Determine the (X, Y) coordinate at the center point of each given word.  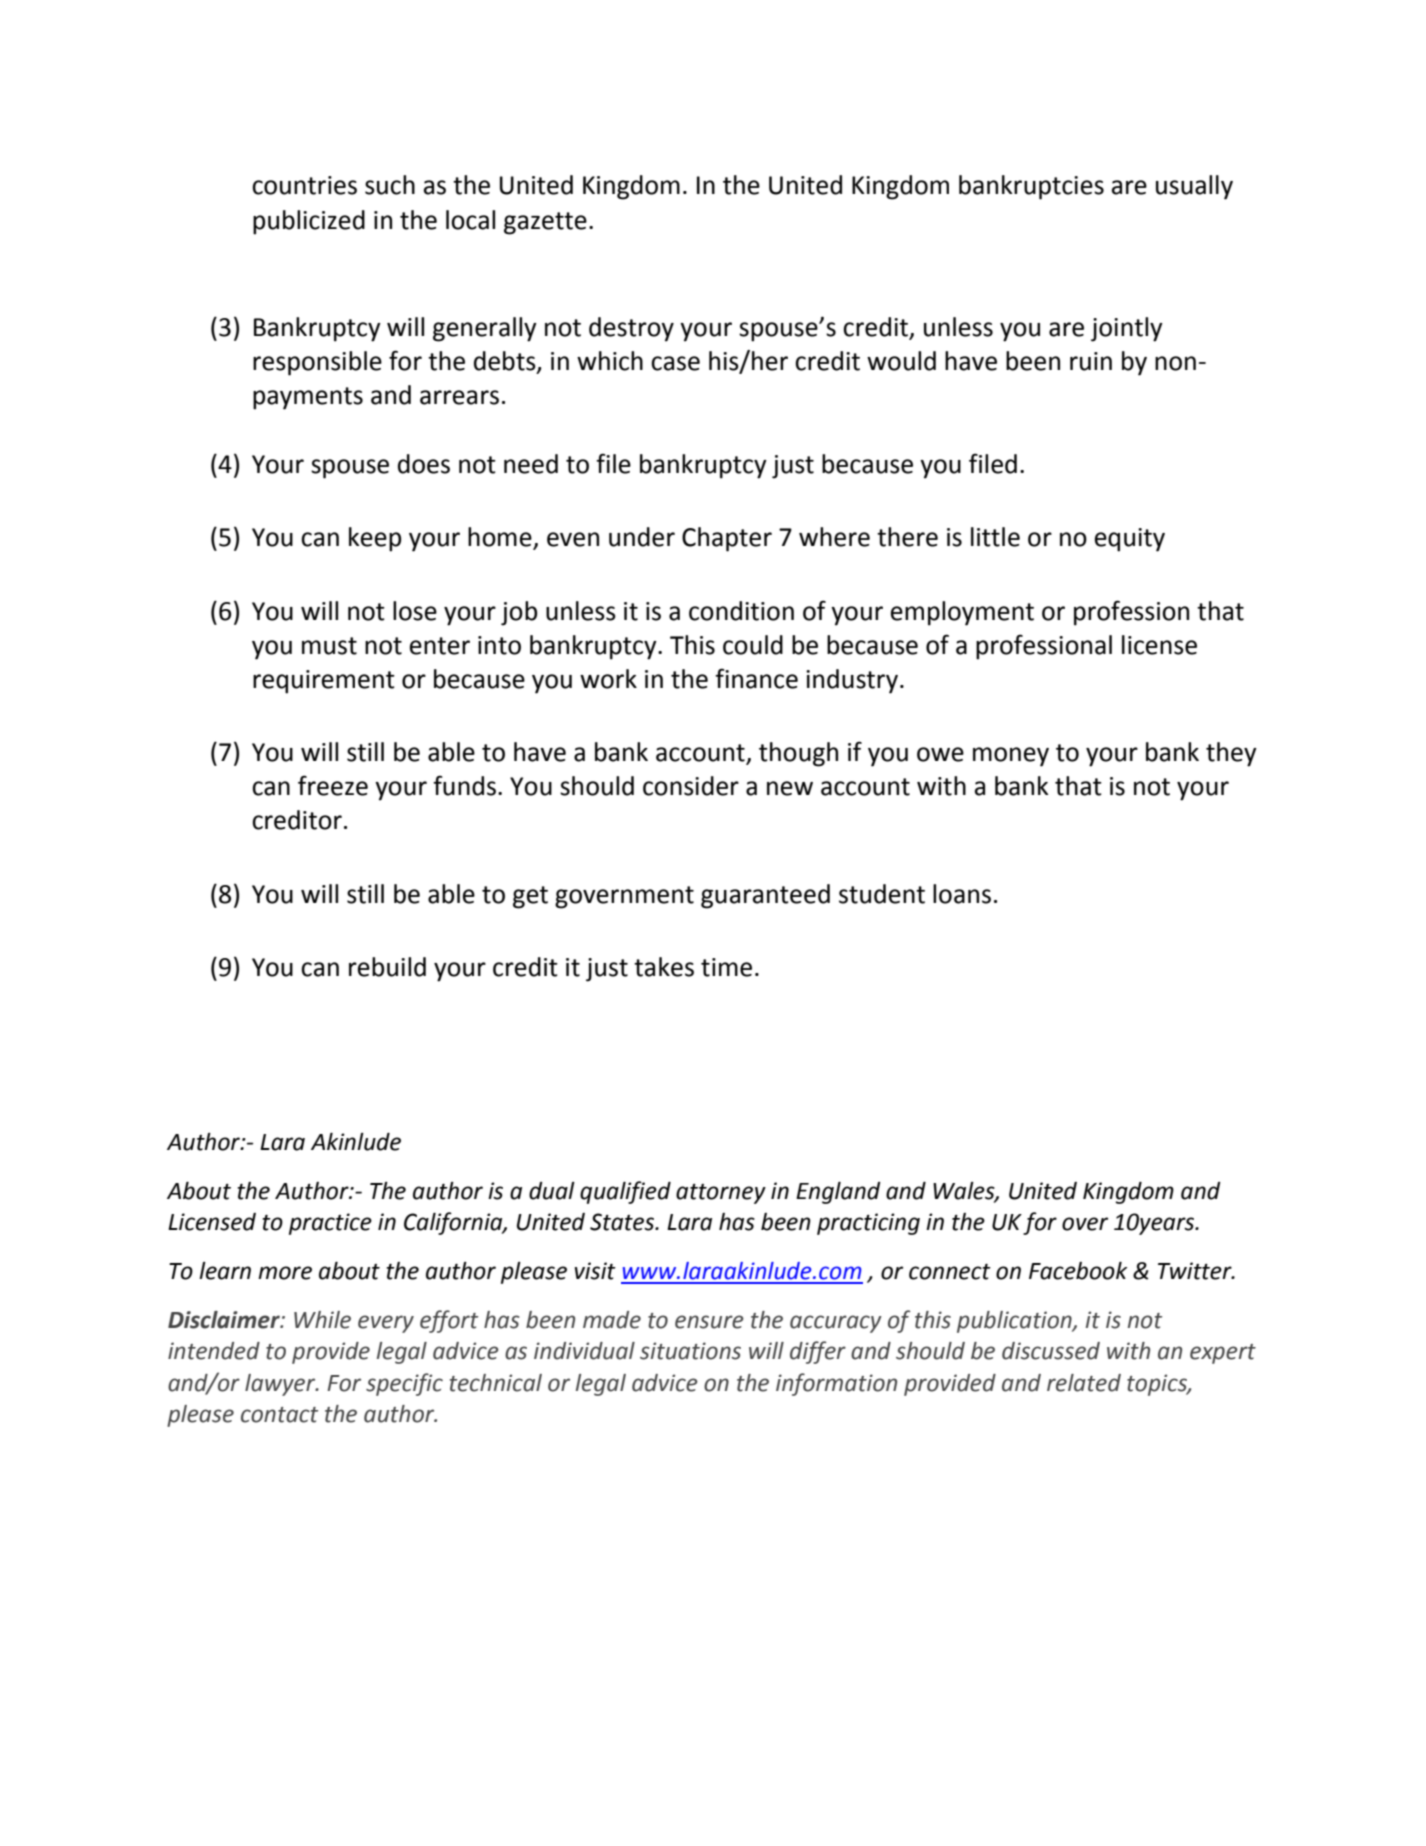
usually (1194, 187)
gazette (545, 223)
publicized (309, 222)
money (1011, 757)
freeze (333, 785)
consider (691, 786)
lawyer (281, 1385)
